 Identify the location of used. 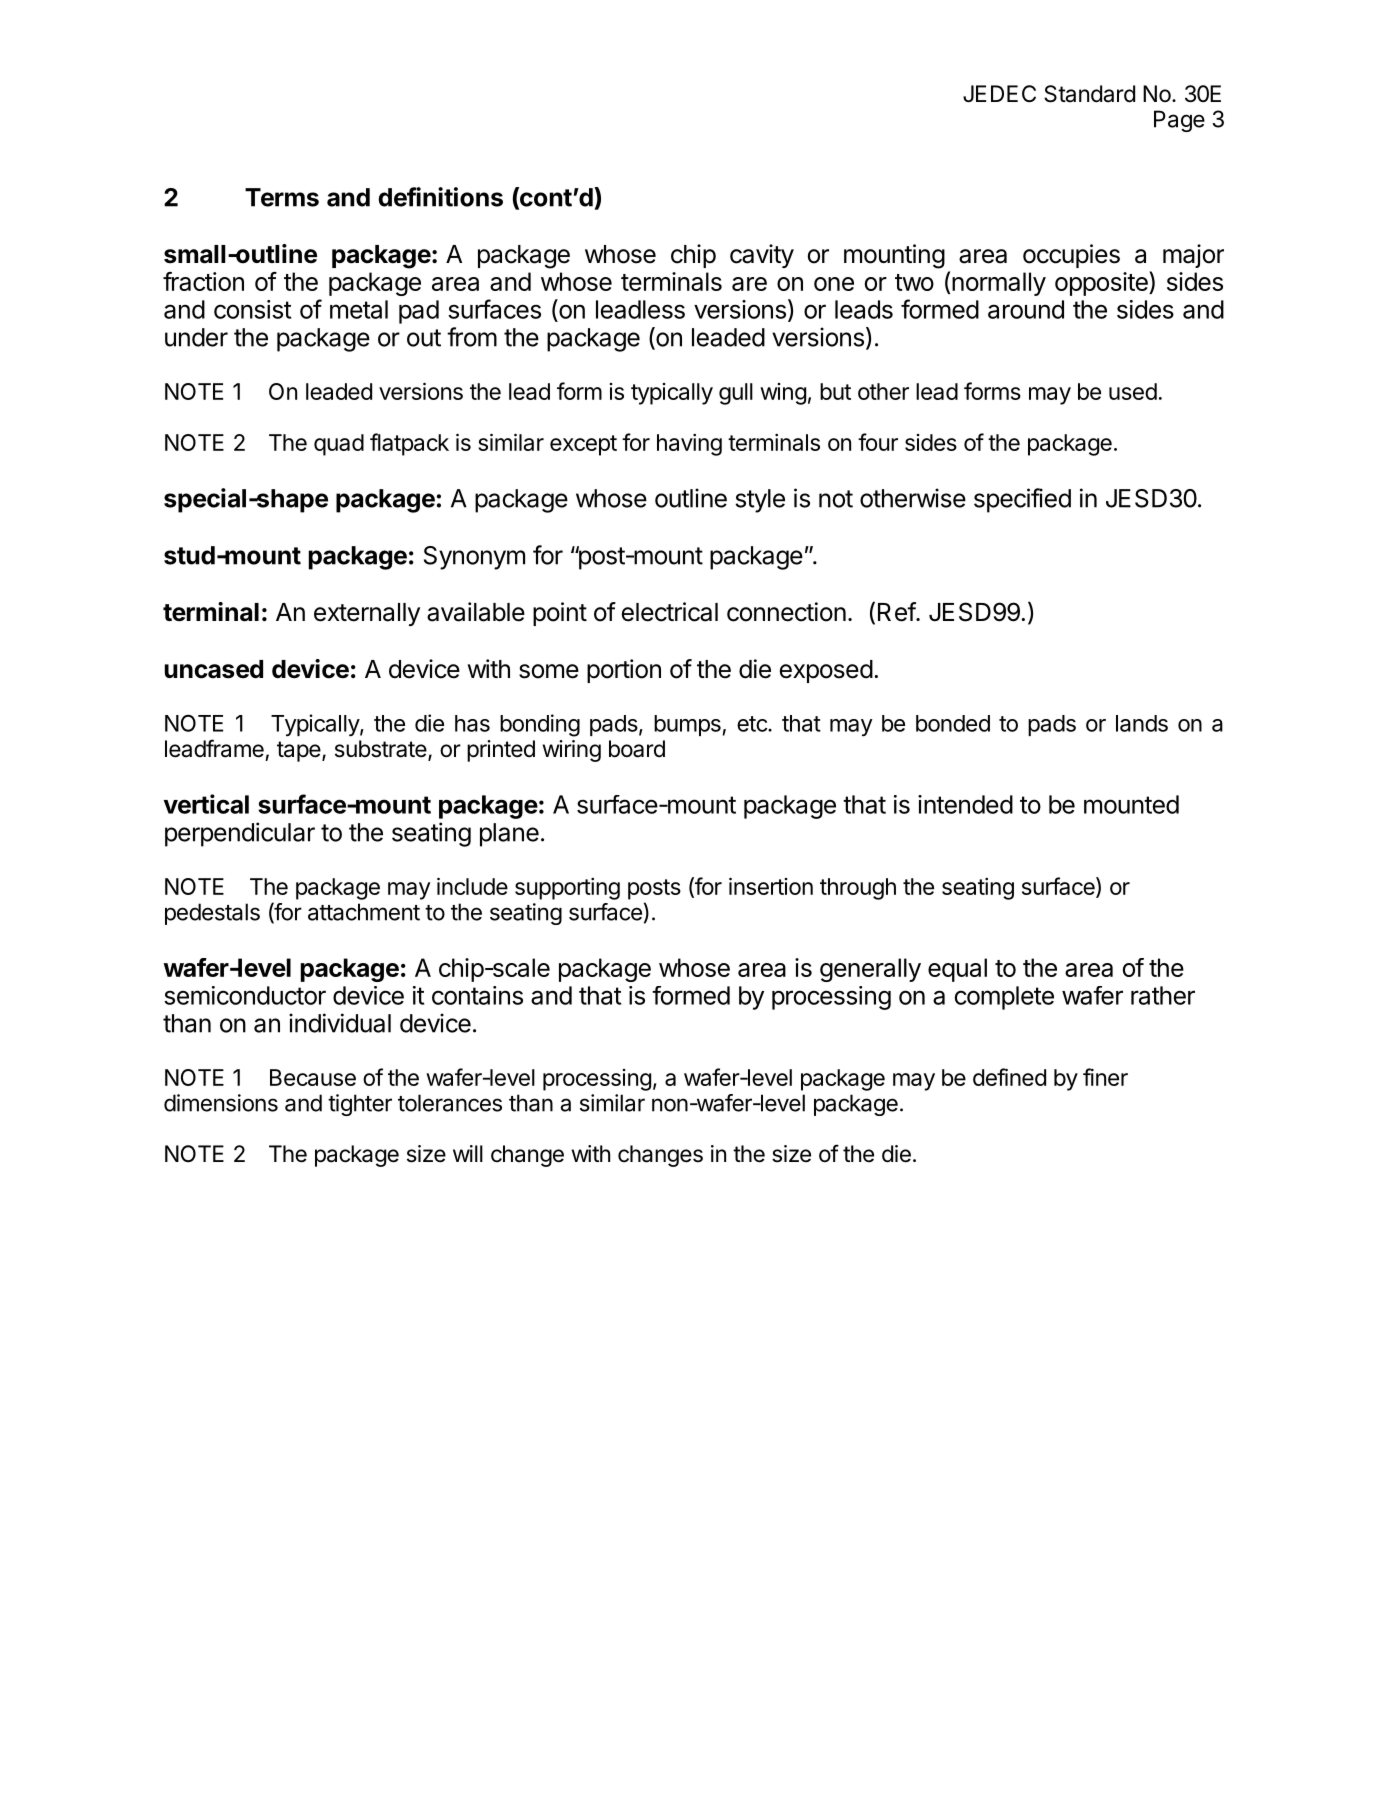
(1133, 391).
